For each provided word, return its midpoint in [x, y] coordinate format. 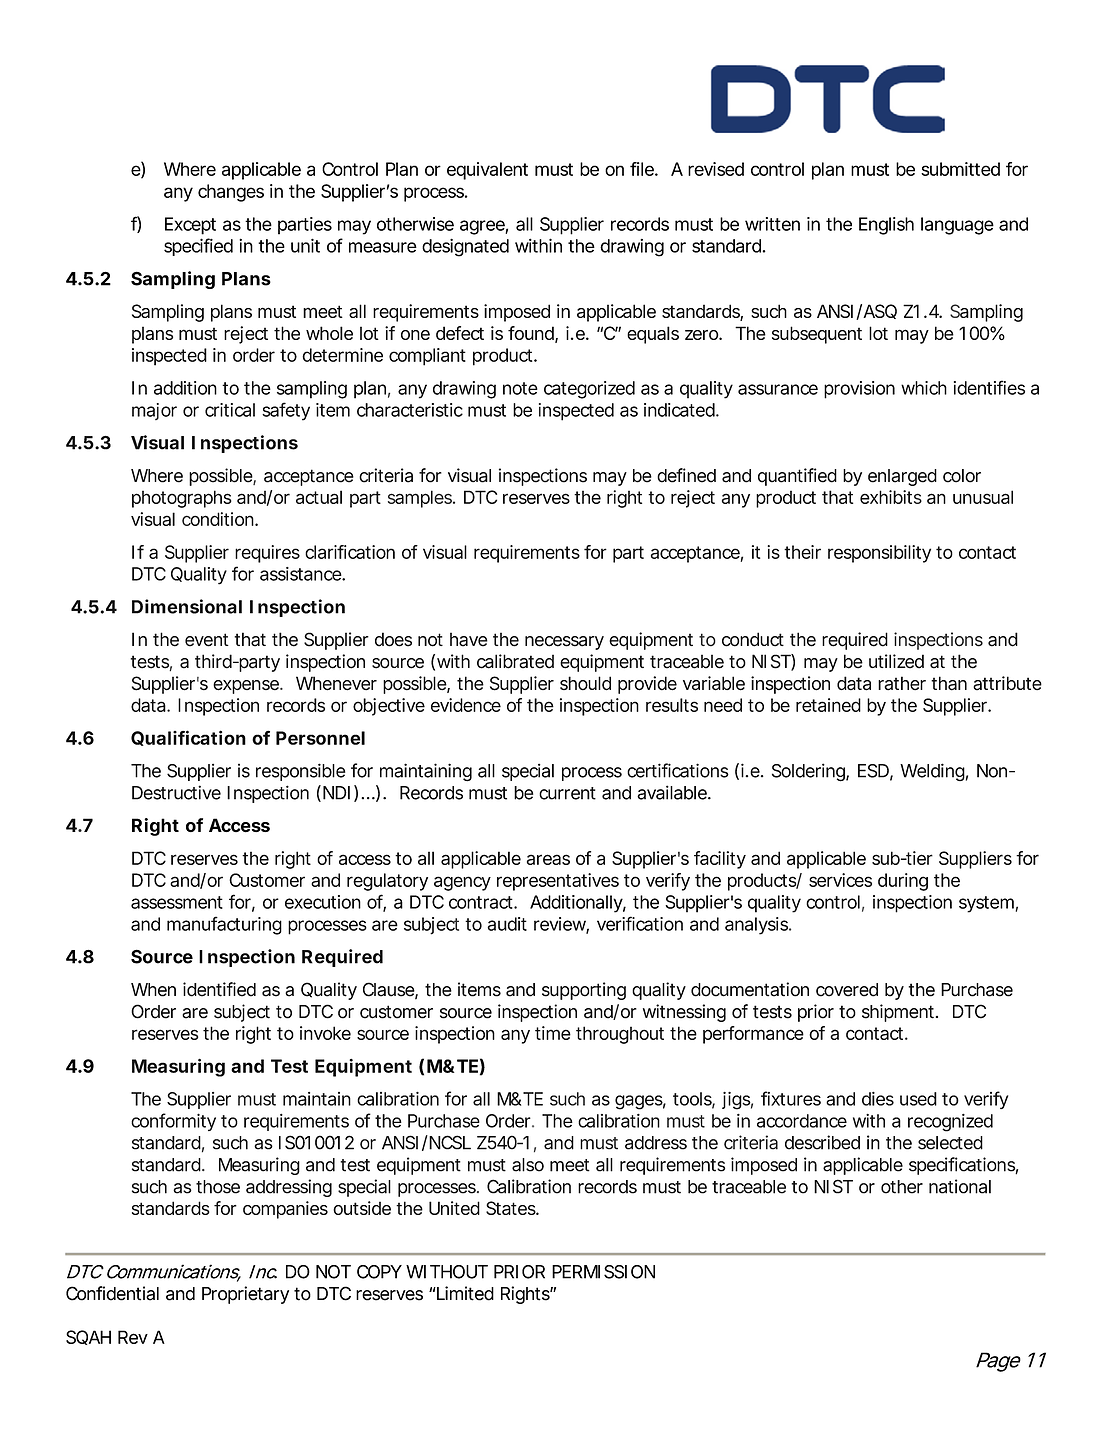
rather [902, 683]
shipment [900, 1013]
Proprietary [245, 1295]
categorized [589, 390]
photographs [182, 499]
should [585, 683]
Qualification [188, 738]
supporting [584, 991]
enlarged [902, 477]
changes [231, 193]
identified [219, 989]
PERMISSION [603, 1272]
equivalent [487, 171]
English [886, 226]
